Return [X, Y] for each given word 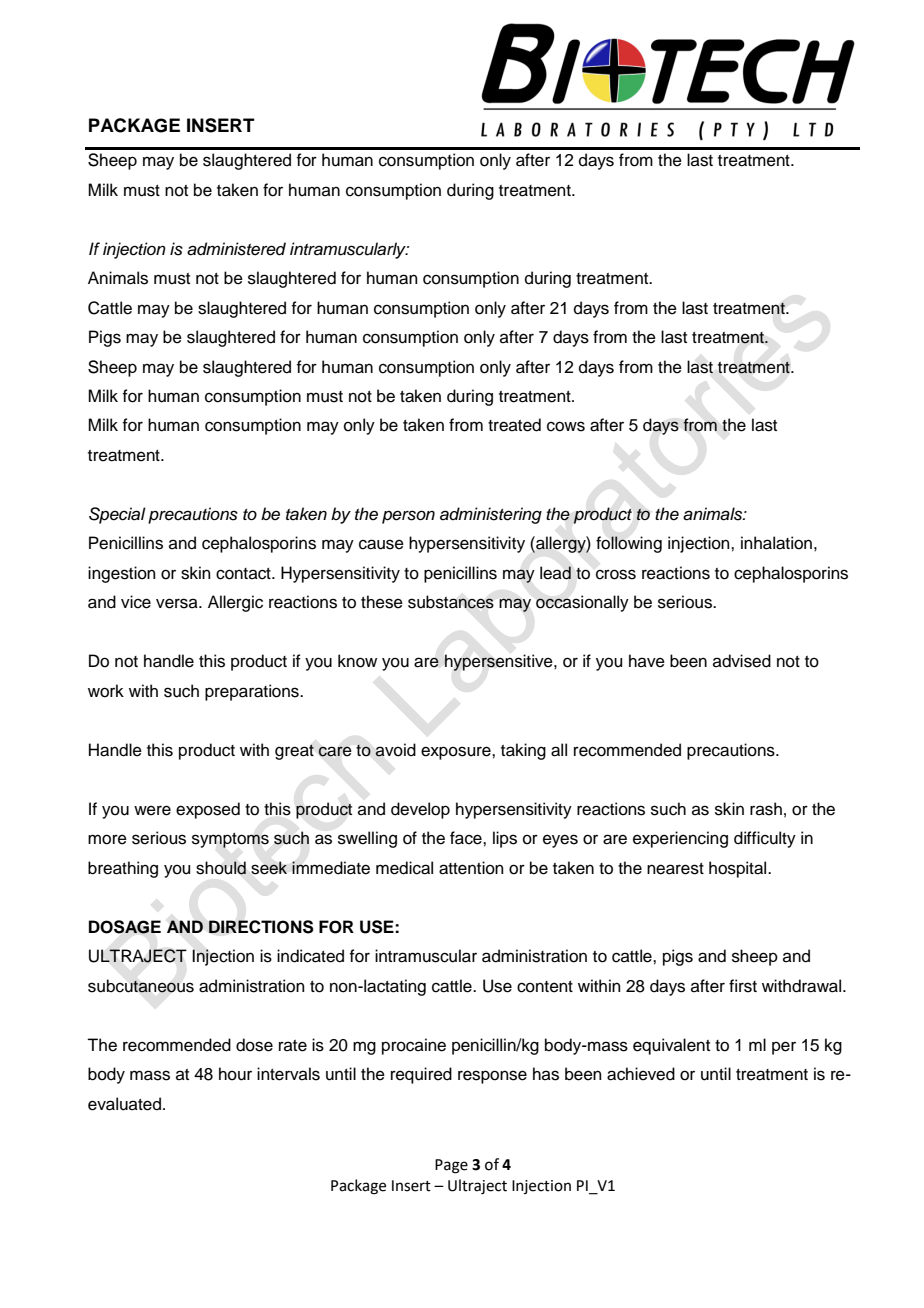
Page [451, 1166]
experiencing [680, 839]
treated [514, 425]
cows [566, 426]
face [467, 838]
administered [236, 249]
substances [451, 602]
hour [235, 1074]
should [221, 868]
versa [178, 603]
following [629, 544]
